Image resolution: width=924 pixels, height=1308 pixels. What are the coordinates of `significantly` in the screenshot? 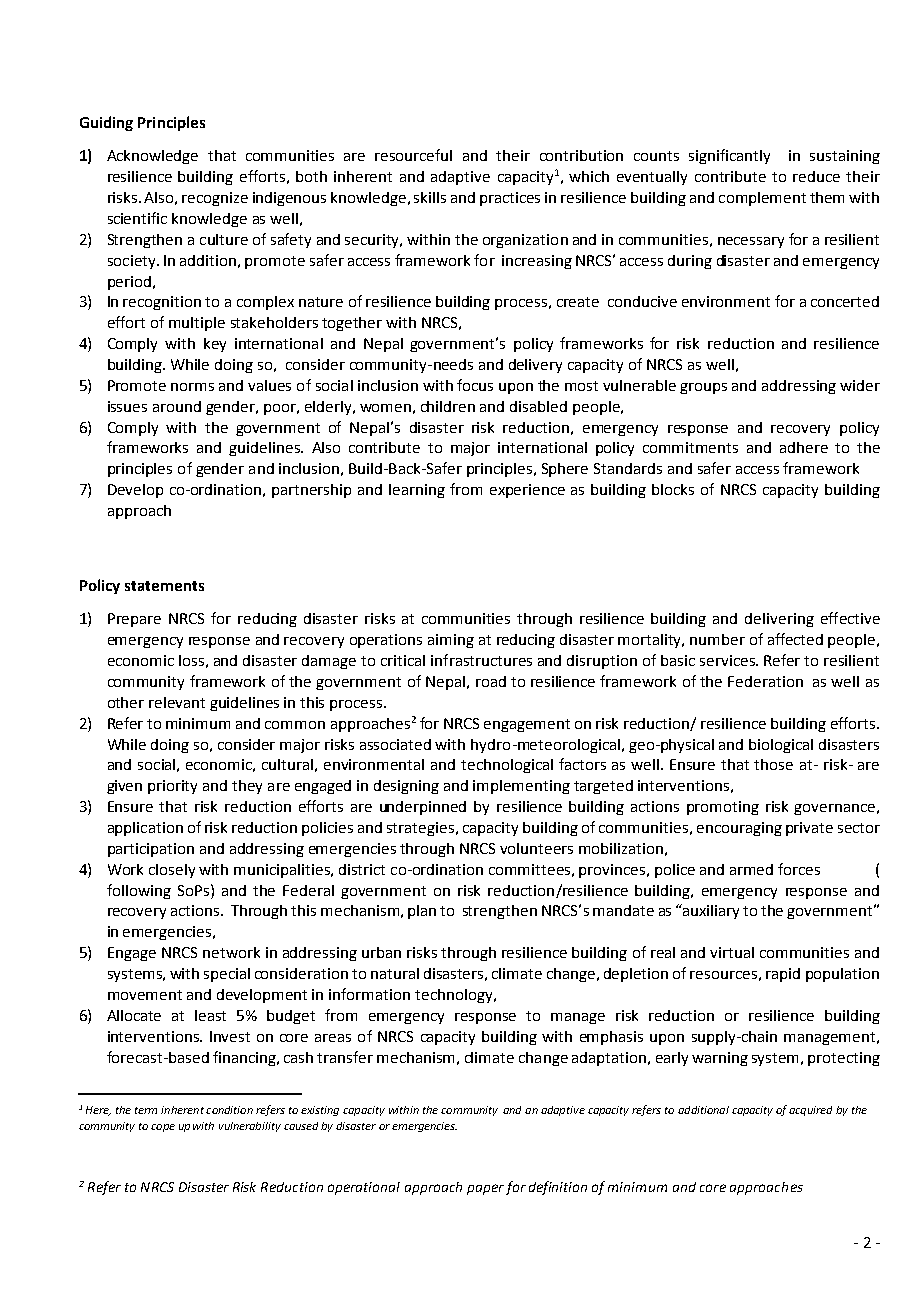 It's located at (729, 156).
